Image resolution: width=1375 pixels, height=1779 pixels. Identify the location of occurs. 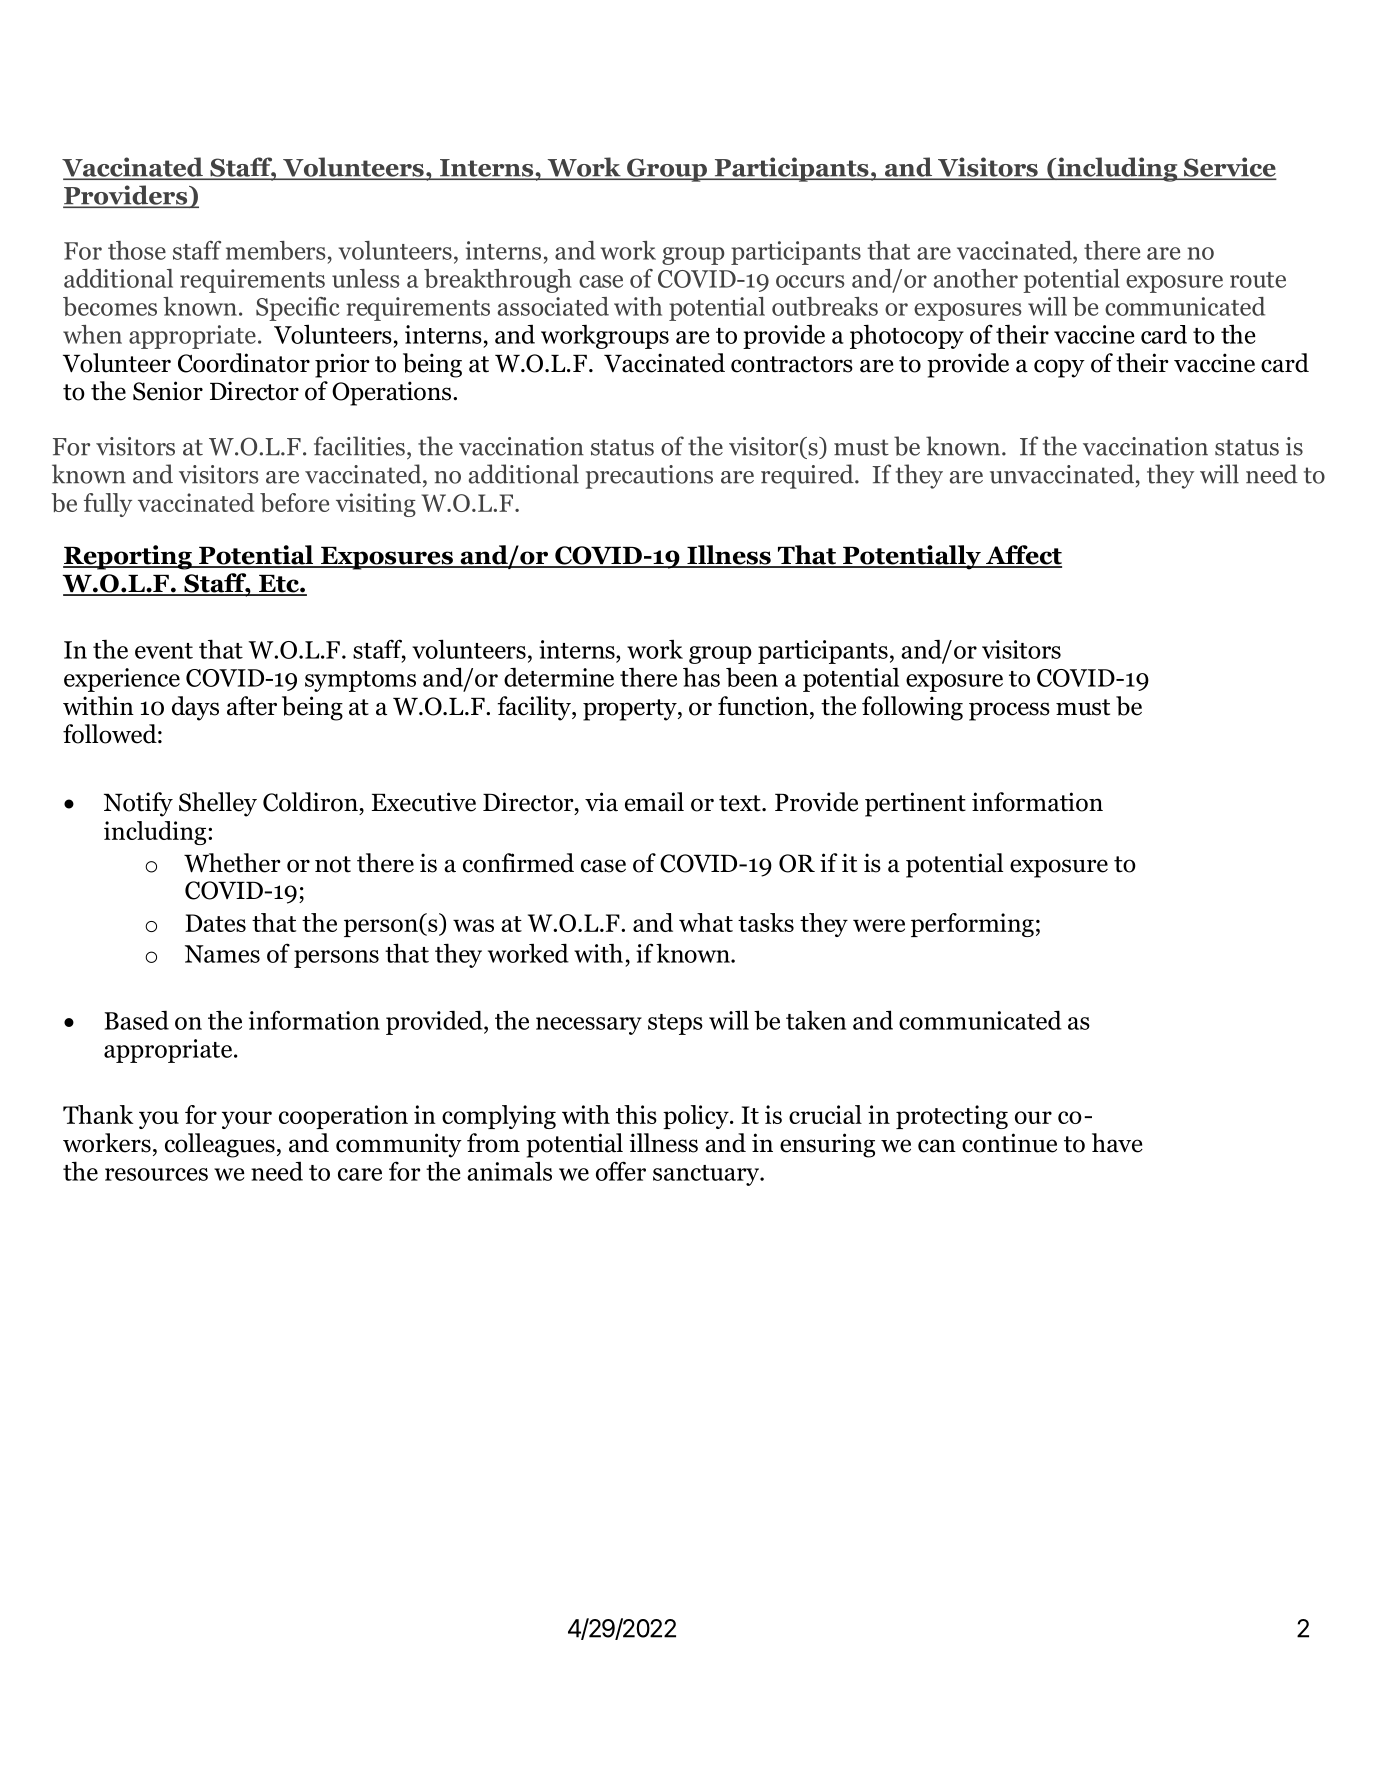
(810, 281).
